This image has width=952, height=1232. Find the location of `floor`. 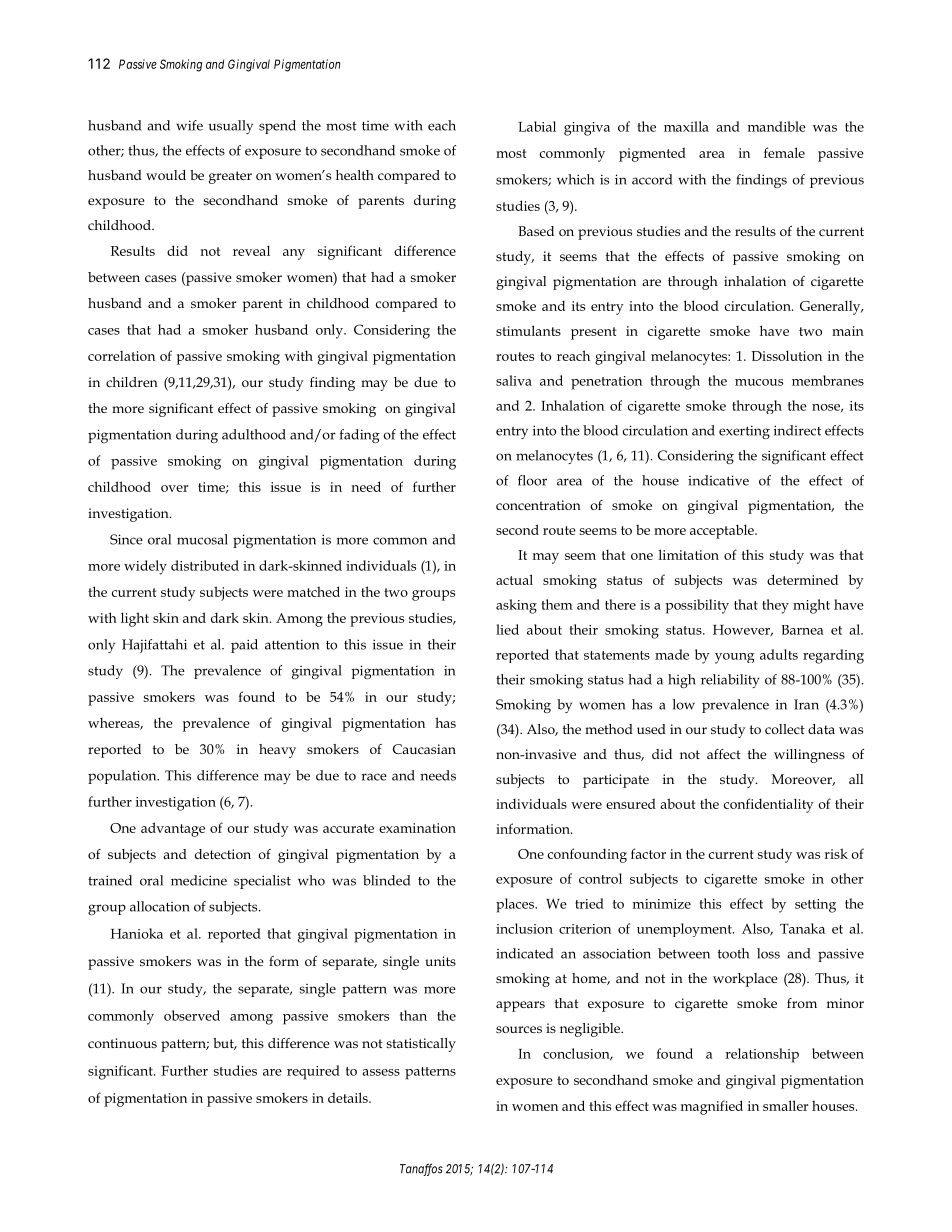

floor is located at coordinates (532, 480).
